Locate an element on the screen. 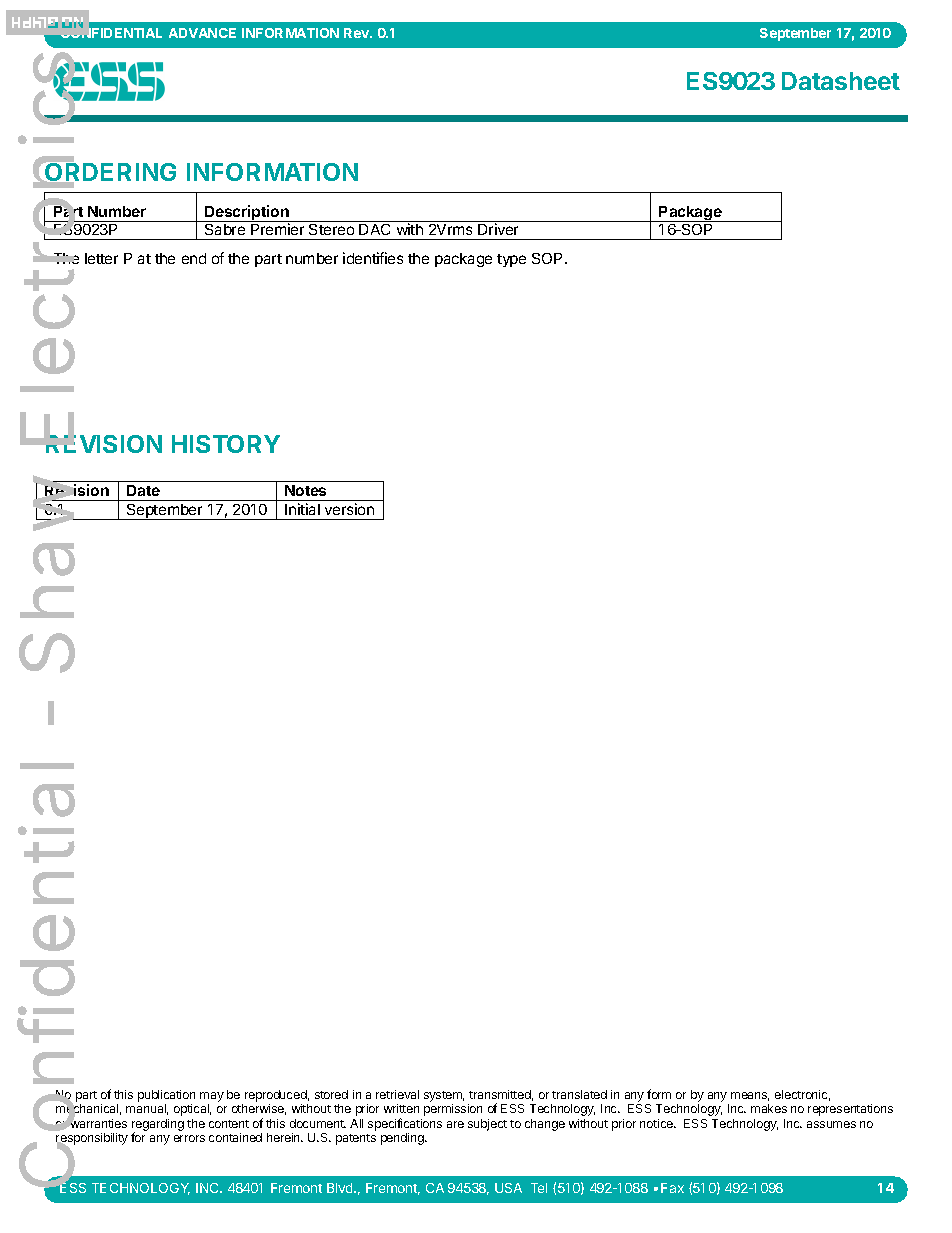 This screenshot has width=952, height=1233. HISTORY is located at coordinates (226, 444).
